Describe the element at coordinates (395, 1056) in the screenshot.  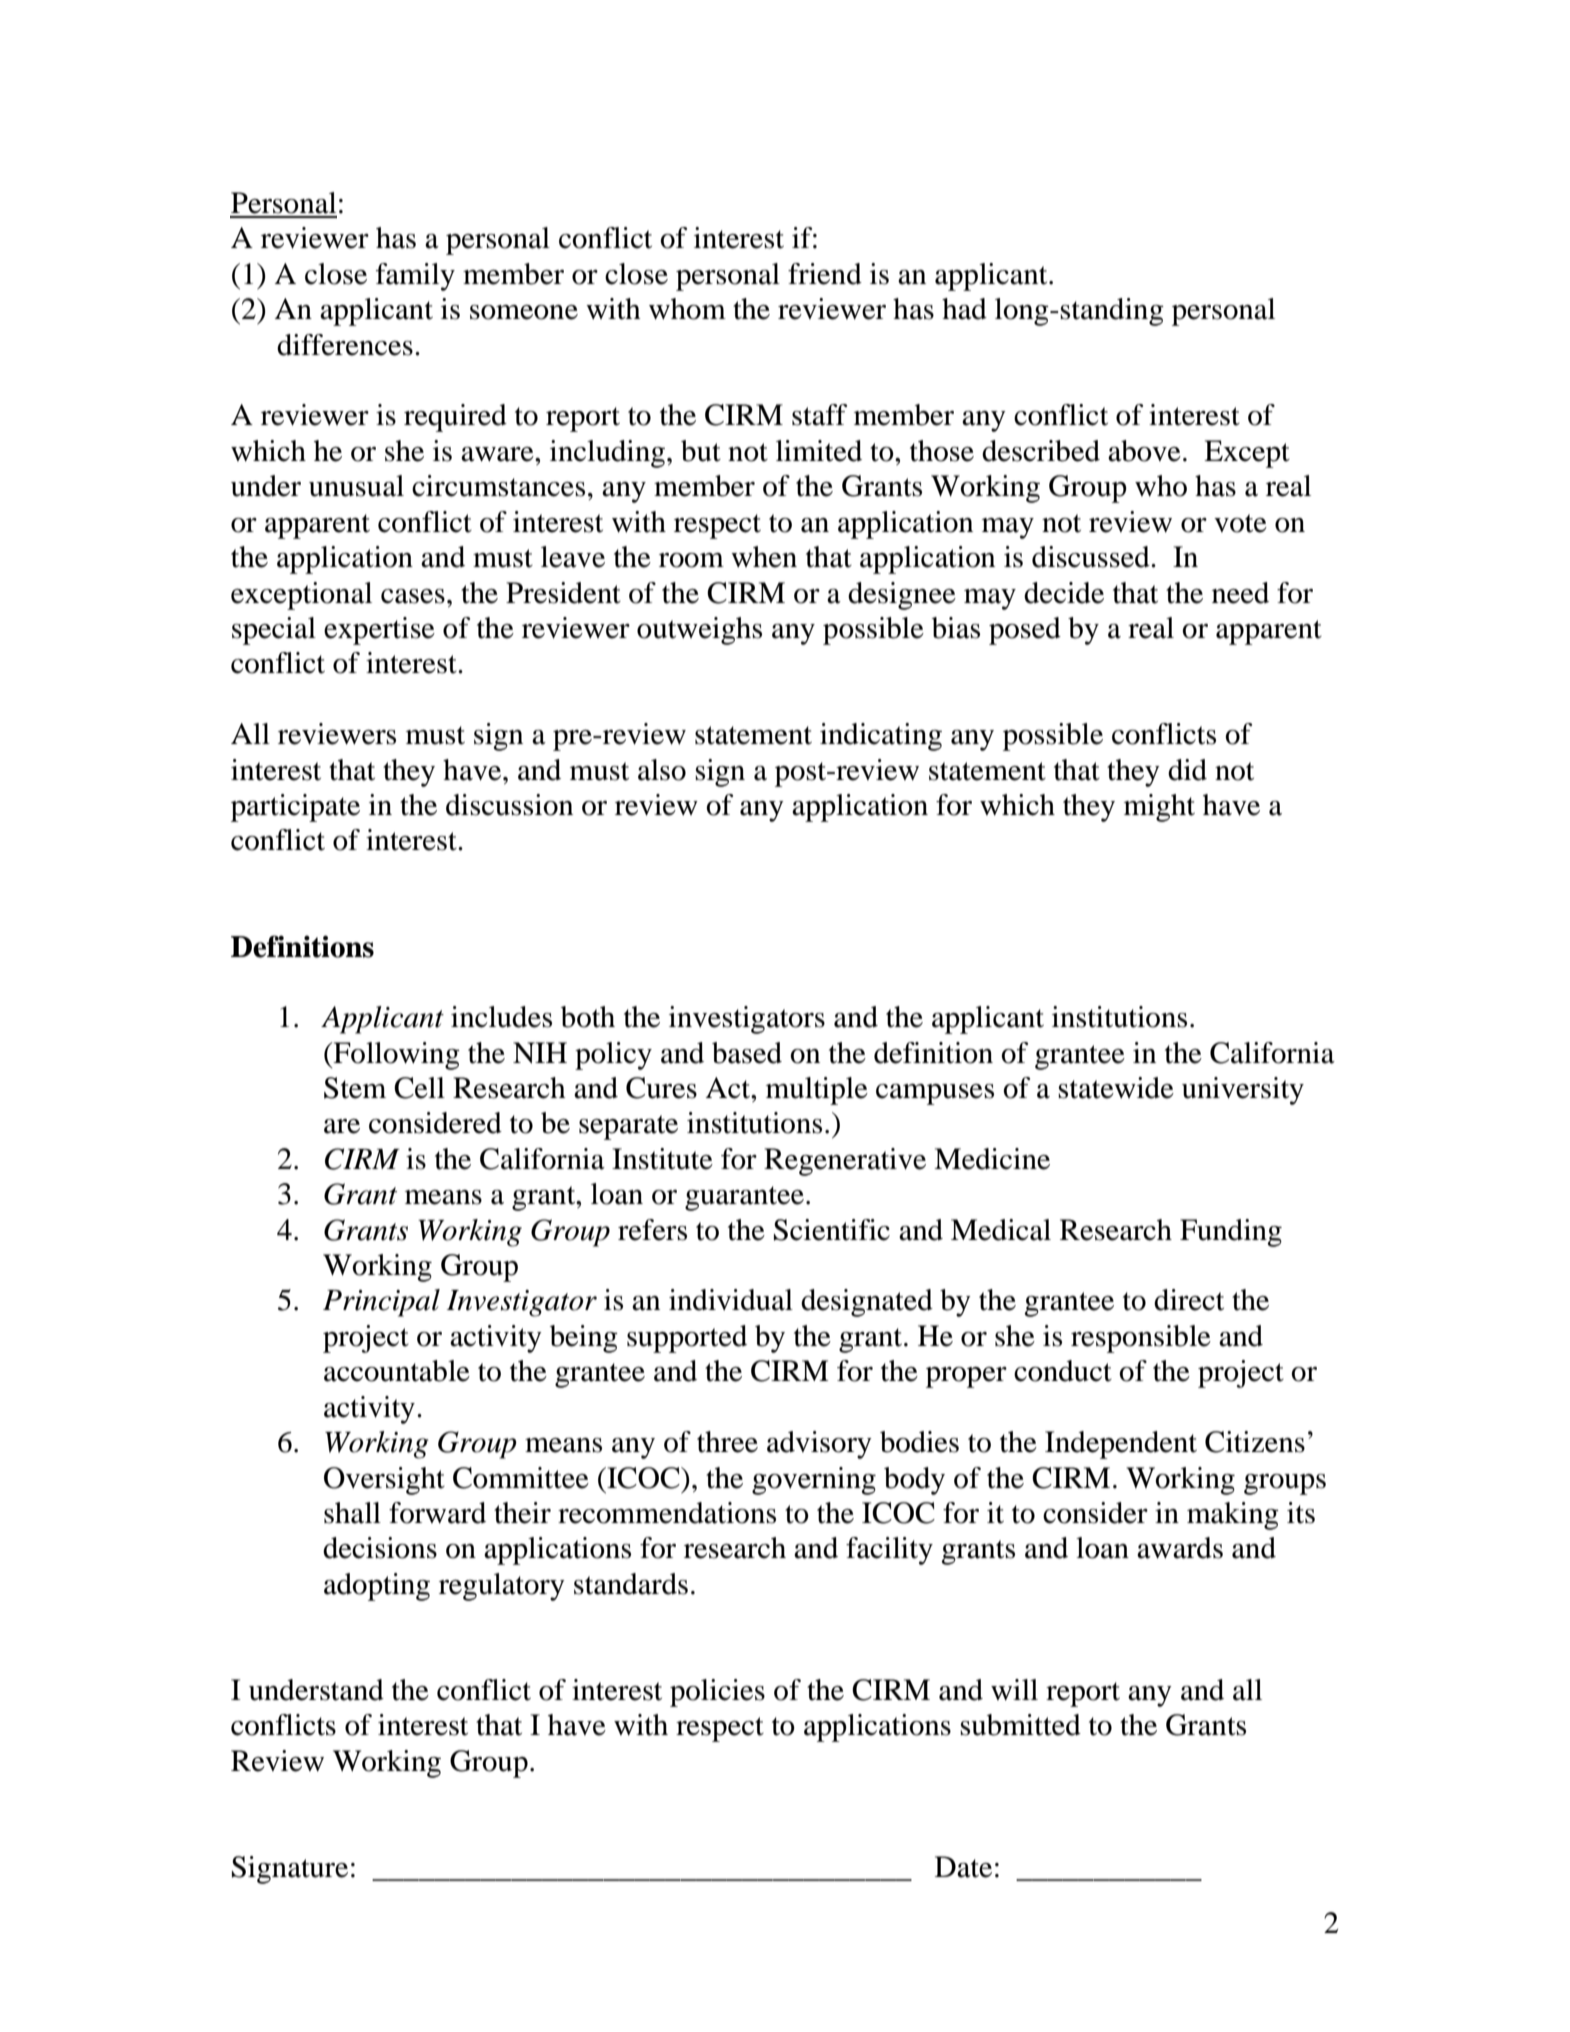
I see `Following` at that location.
